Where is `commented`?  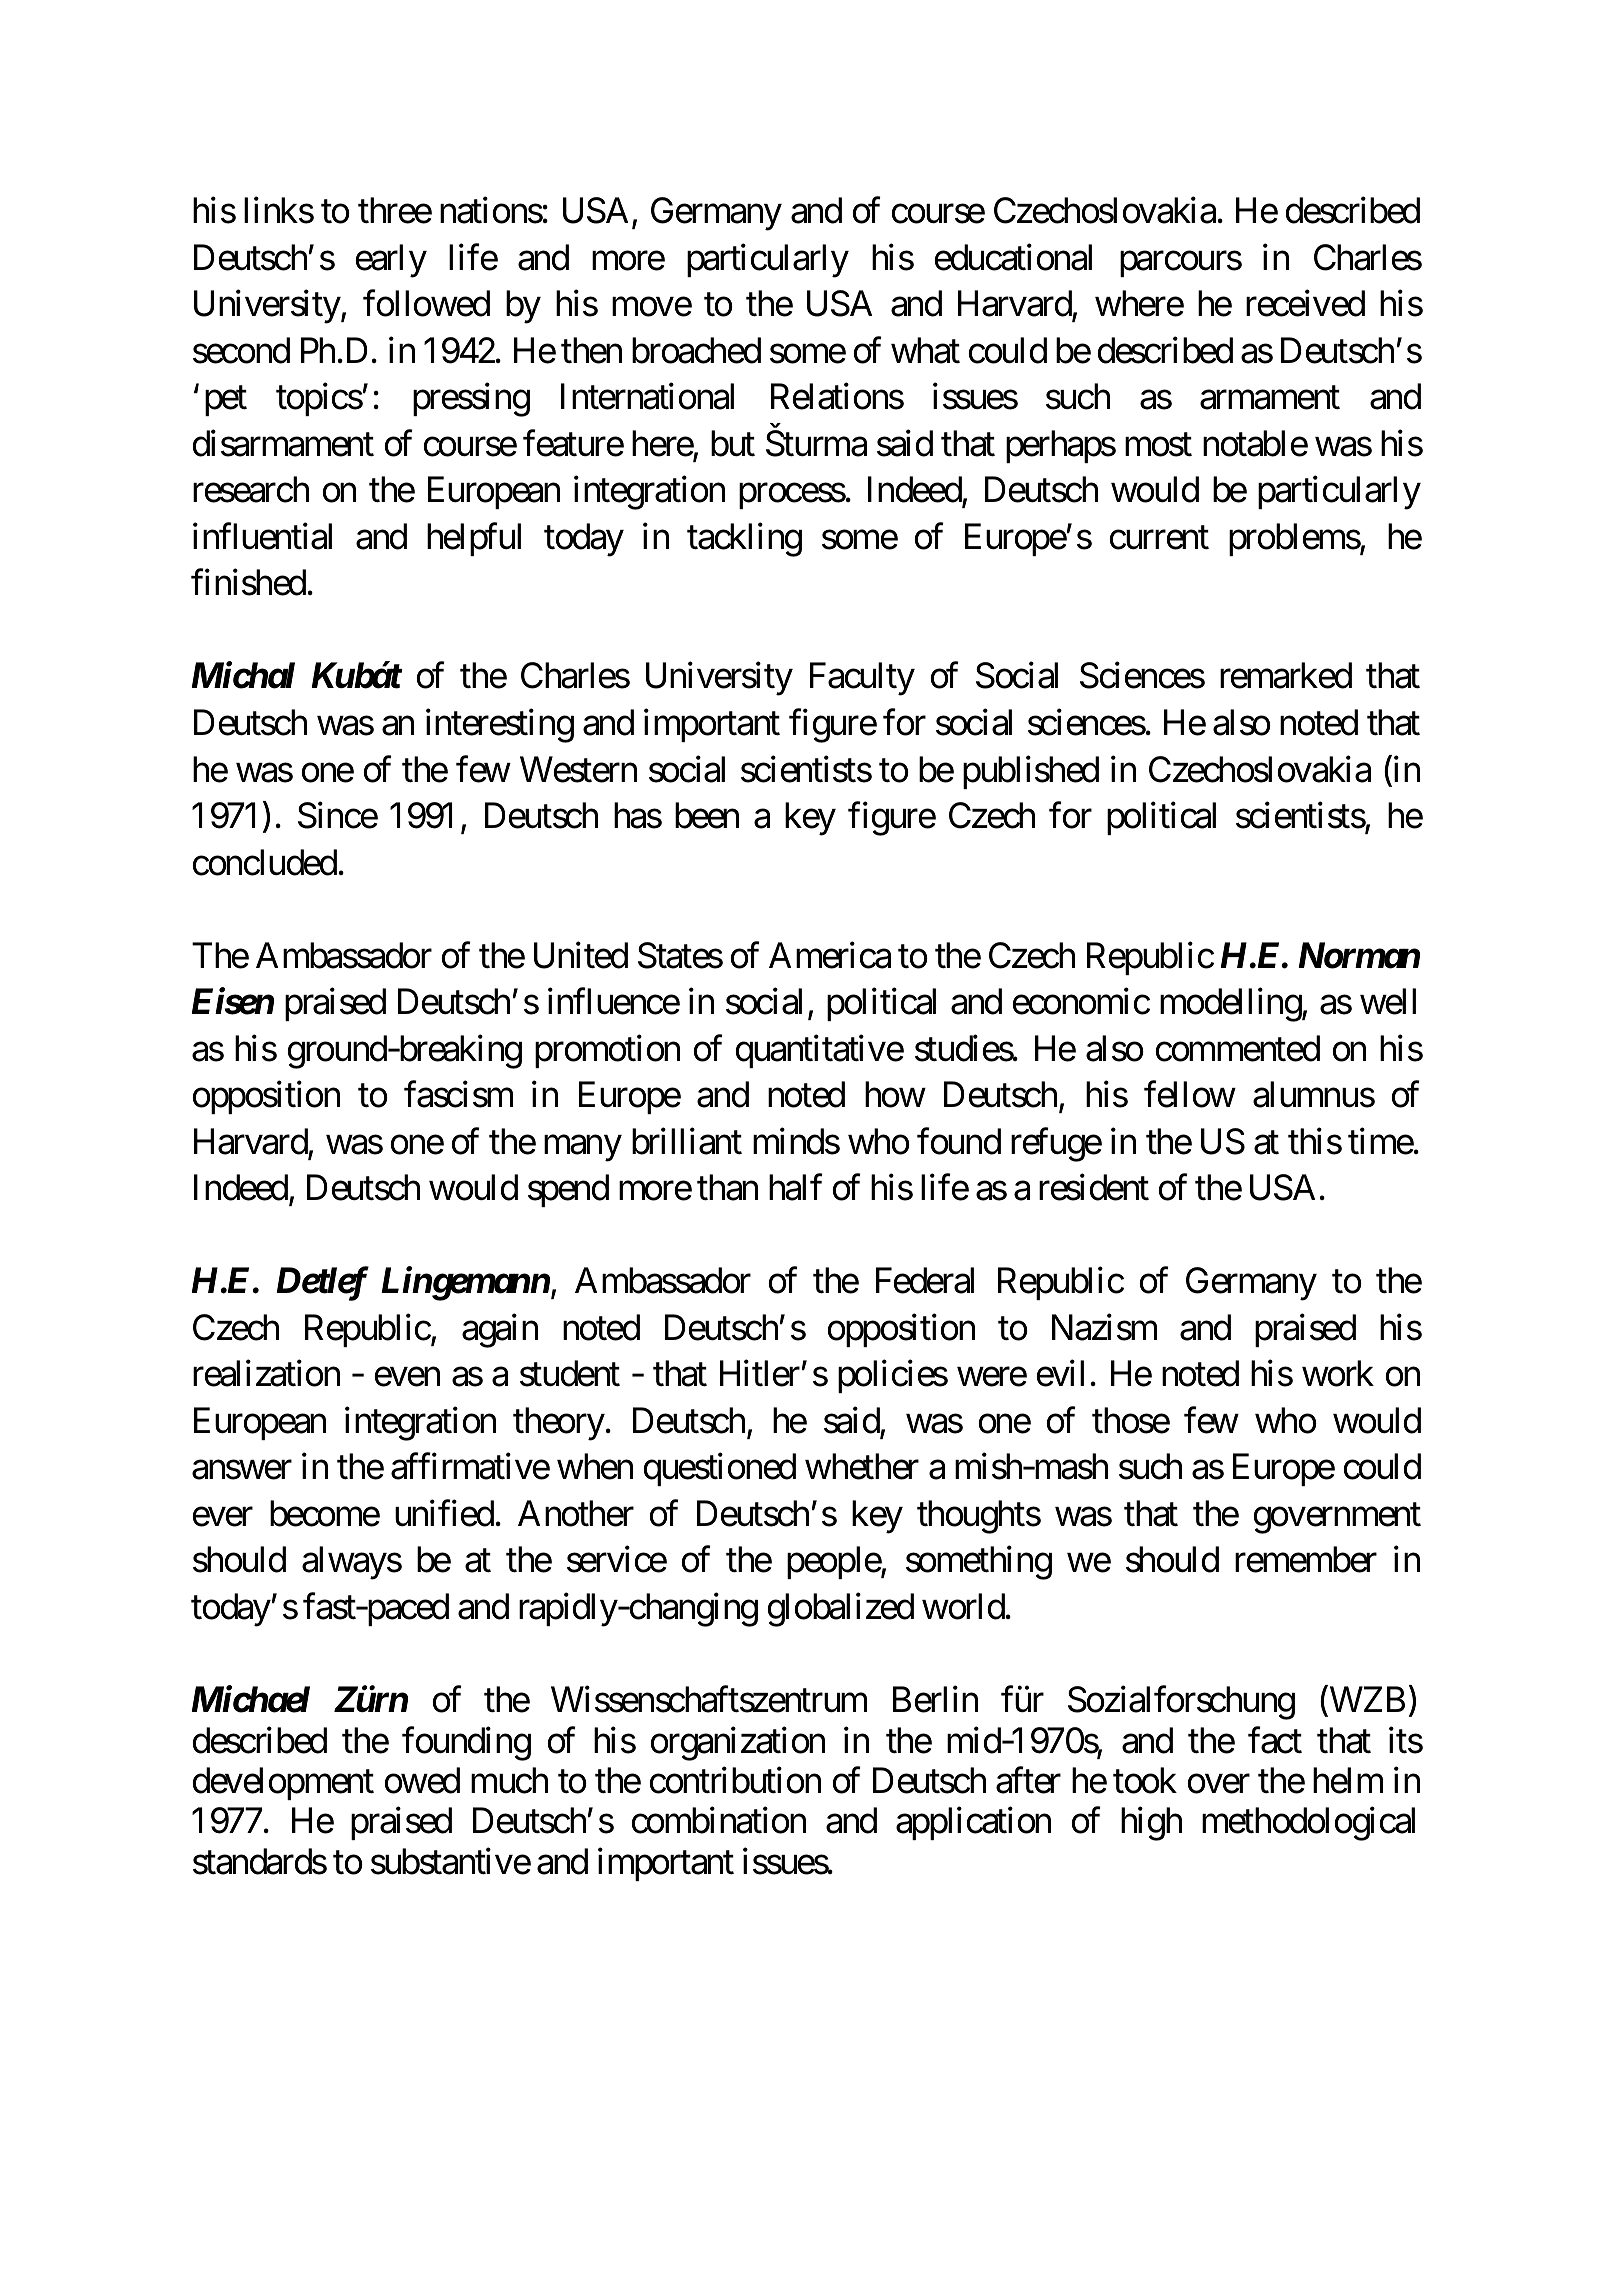
commented is located at coordinates (1237, 1048).
